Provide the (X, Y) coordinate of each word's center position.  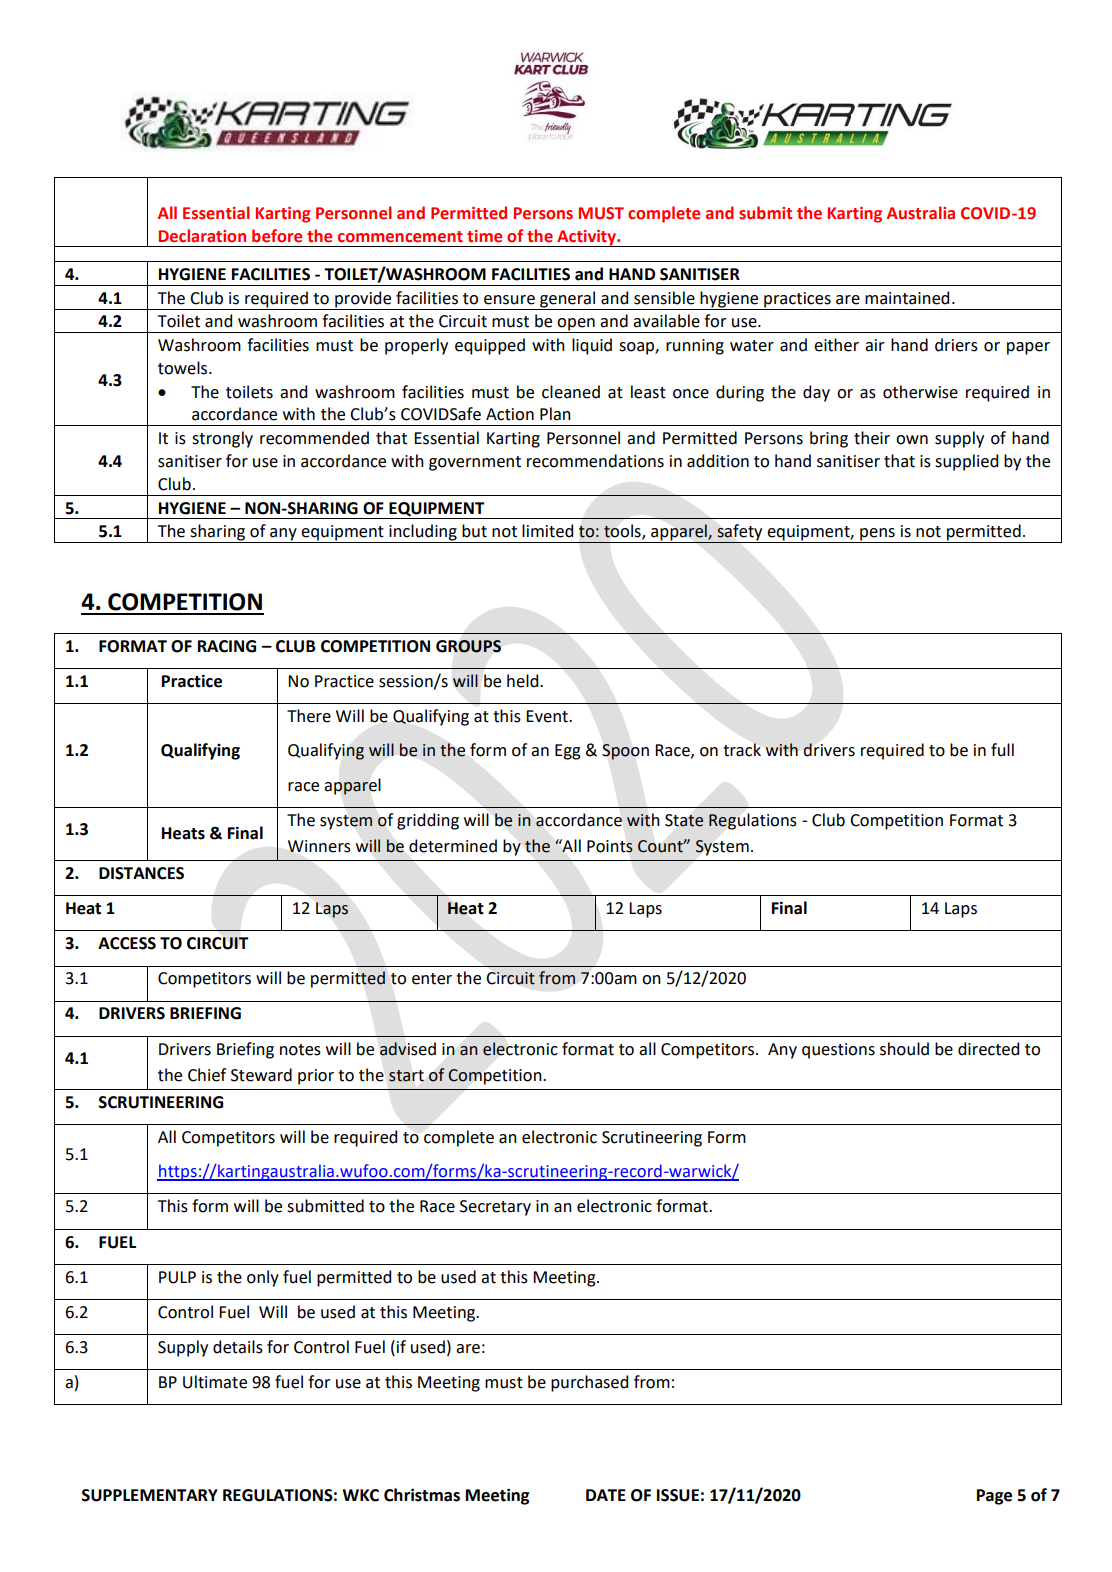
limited (547, 531)
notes (300, 1050)
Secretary (495, 1208)
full (1002, 750)
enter (432, 979)
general (567, 299)
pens (877, 535)
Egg (568, 752)
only (263, 1278)
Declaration (202, 236)
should (904, 1049)
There (309, 716)
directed (988, 1049)
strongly (222, 439)
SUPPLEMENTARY (150, 1495)
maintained (907, 298)
